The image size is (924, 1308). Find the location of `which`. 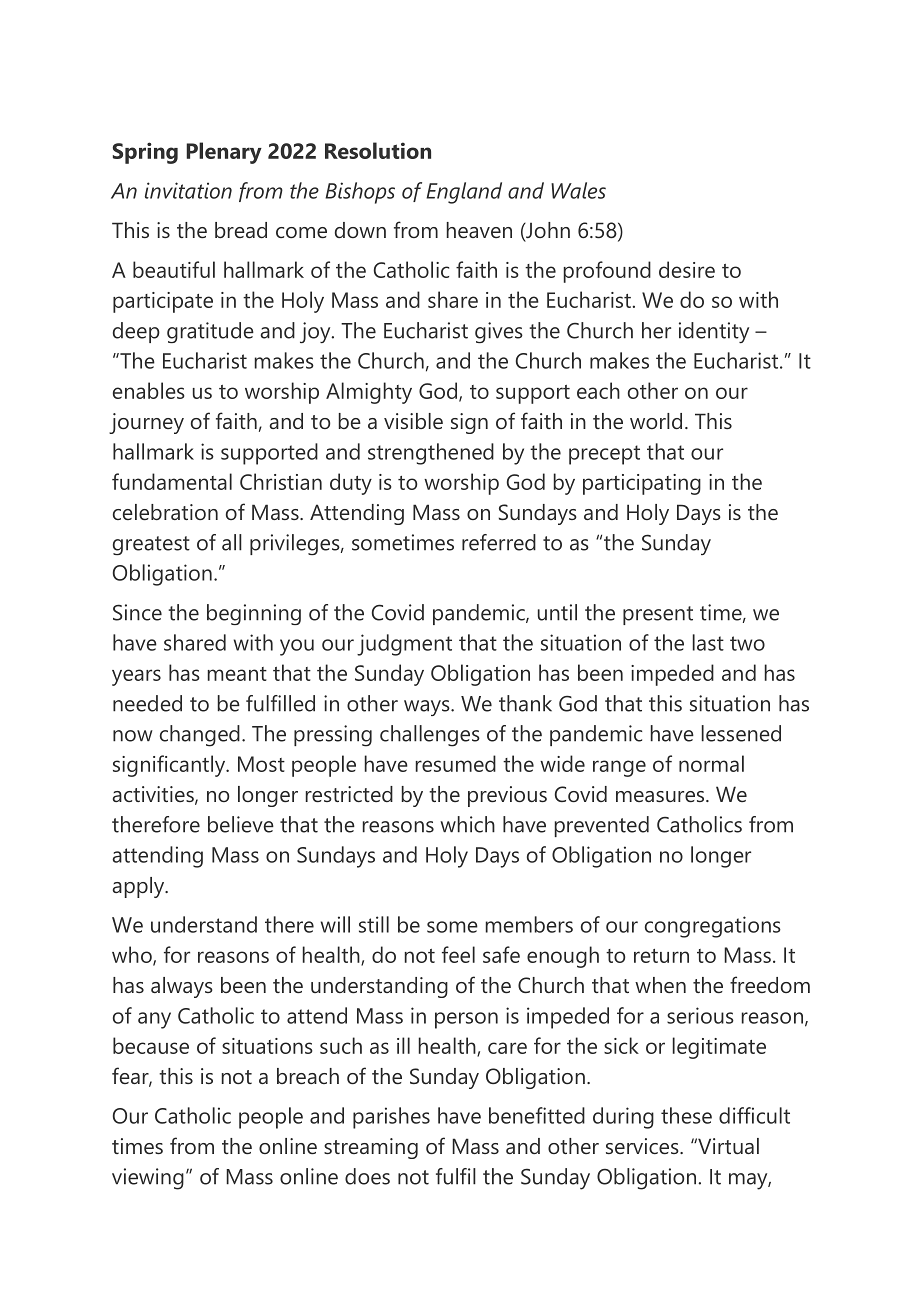

which is located at coordinates (467, 824).
